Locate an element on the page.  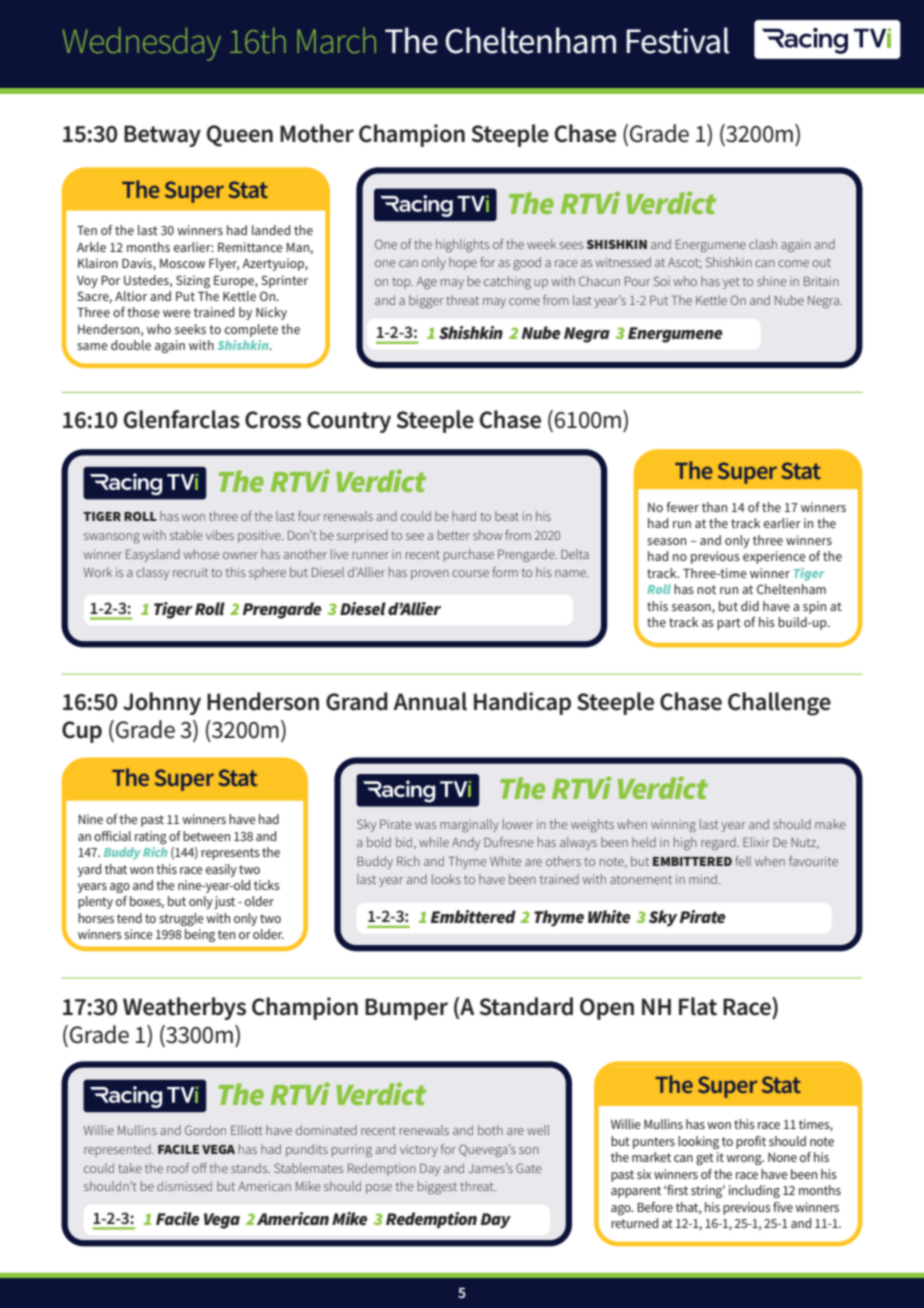
than is located at coordinates (714, 507).
